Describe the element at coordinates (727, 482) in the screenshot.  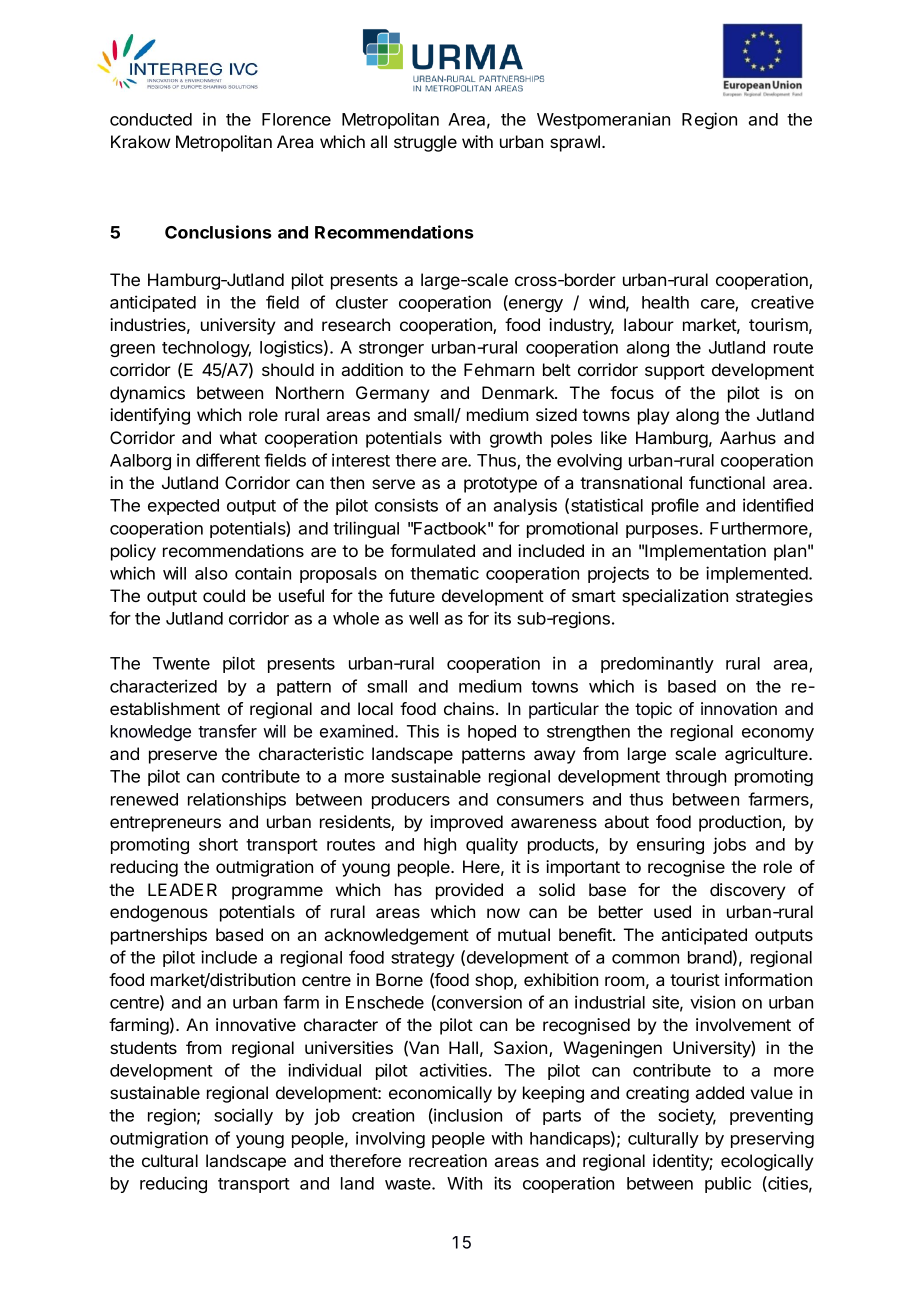
I see `functional` at that location.
